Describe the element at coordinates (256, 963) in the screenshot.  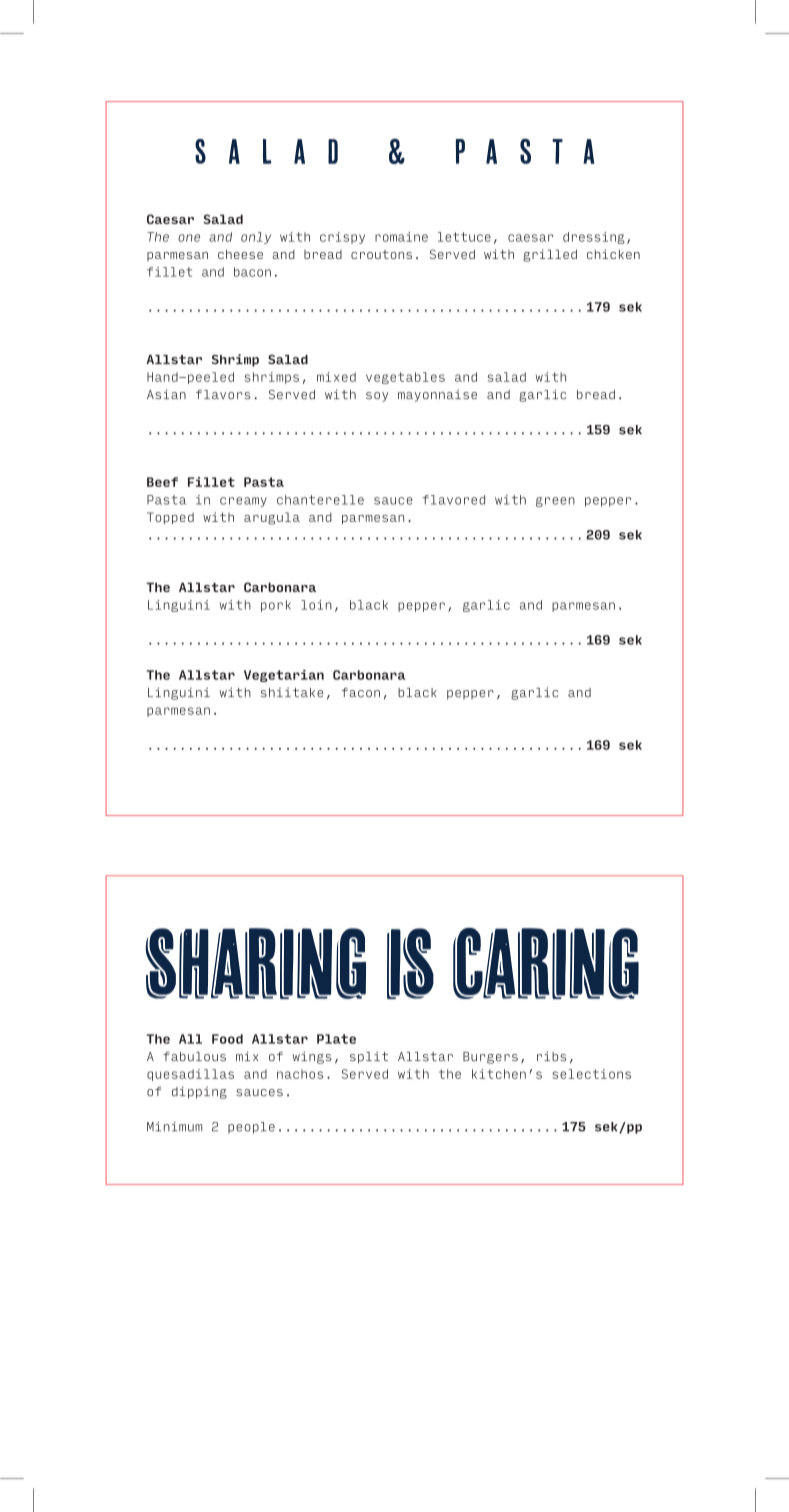
I see `SHARING` at that location.
